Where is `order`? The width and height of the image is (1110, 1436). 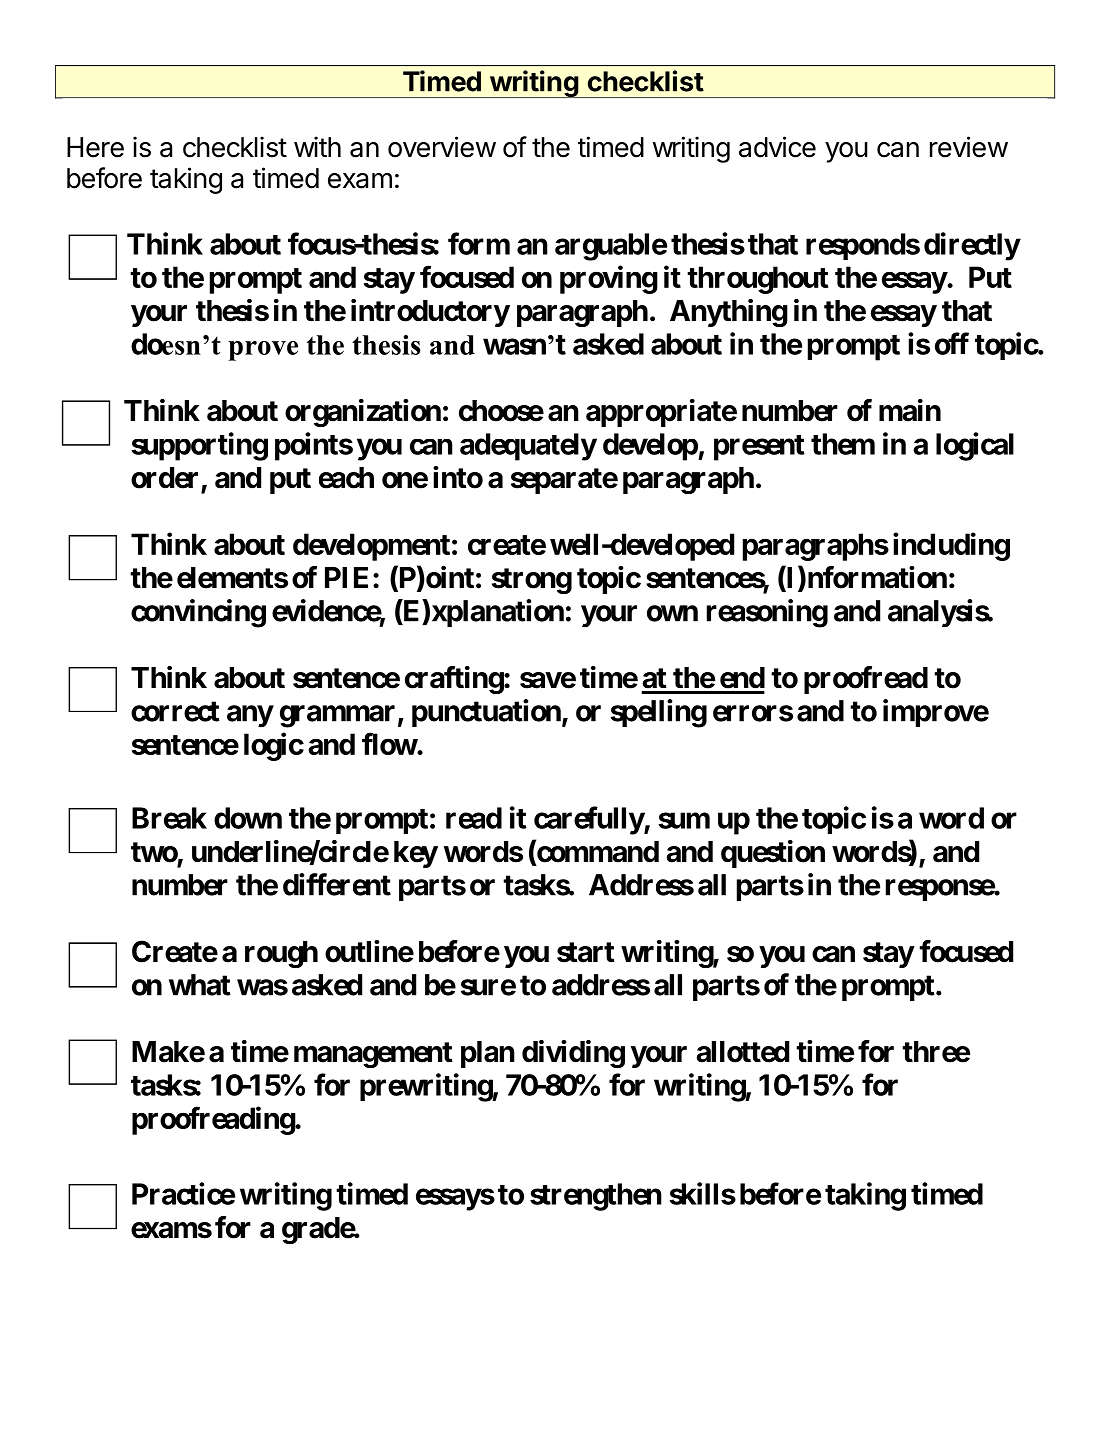
order is located at coordinates (164, 478).
